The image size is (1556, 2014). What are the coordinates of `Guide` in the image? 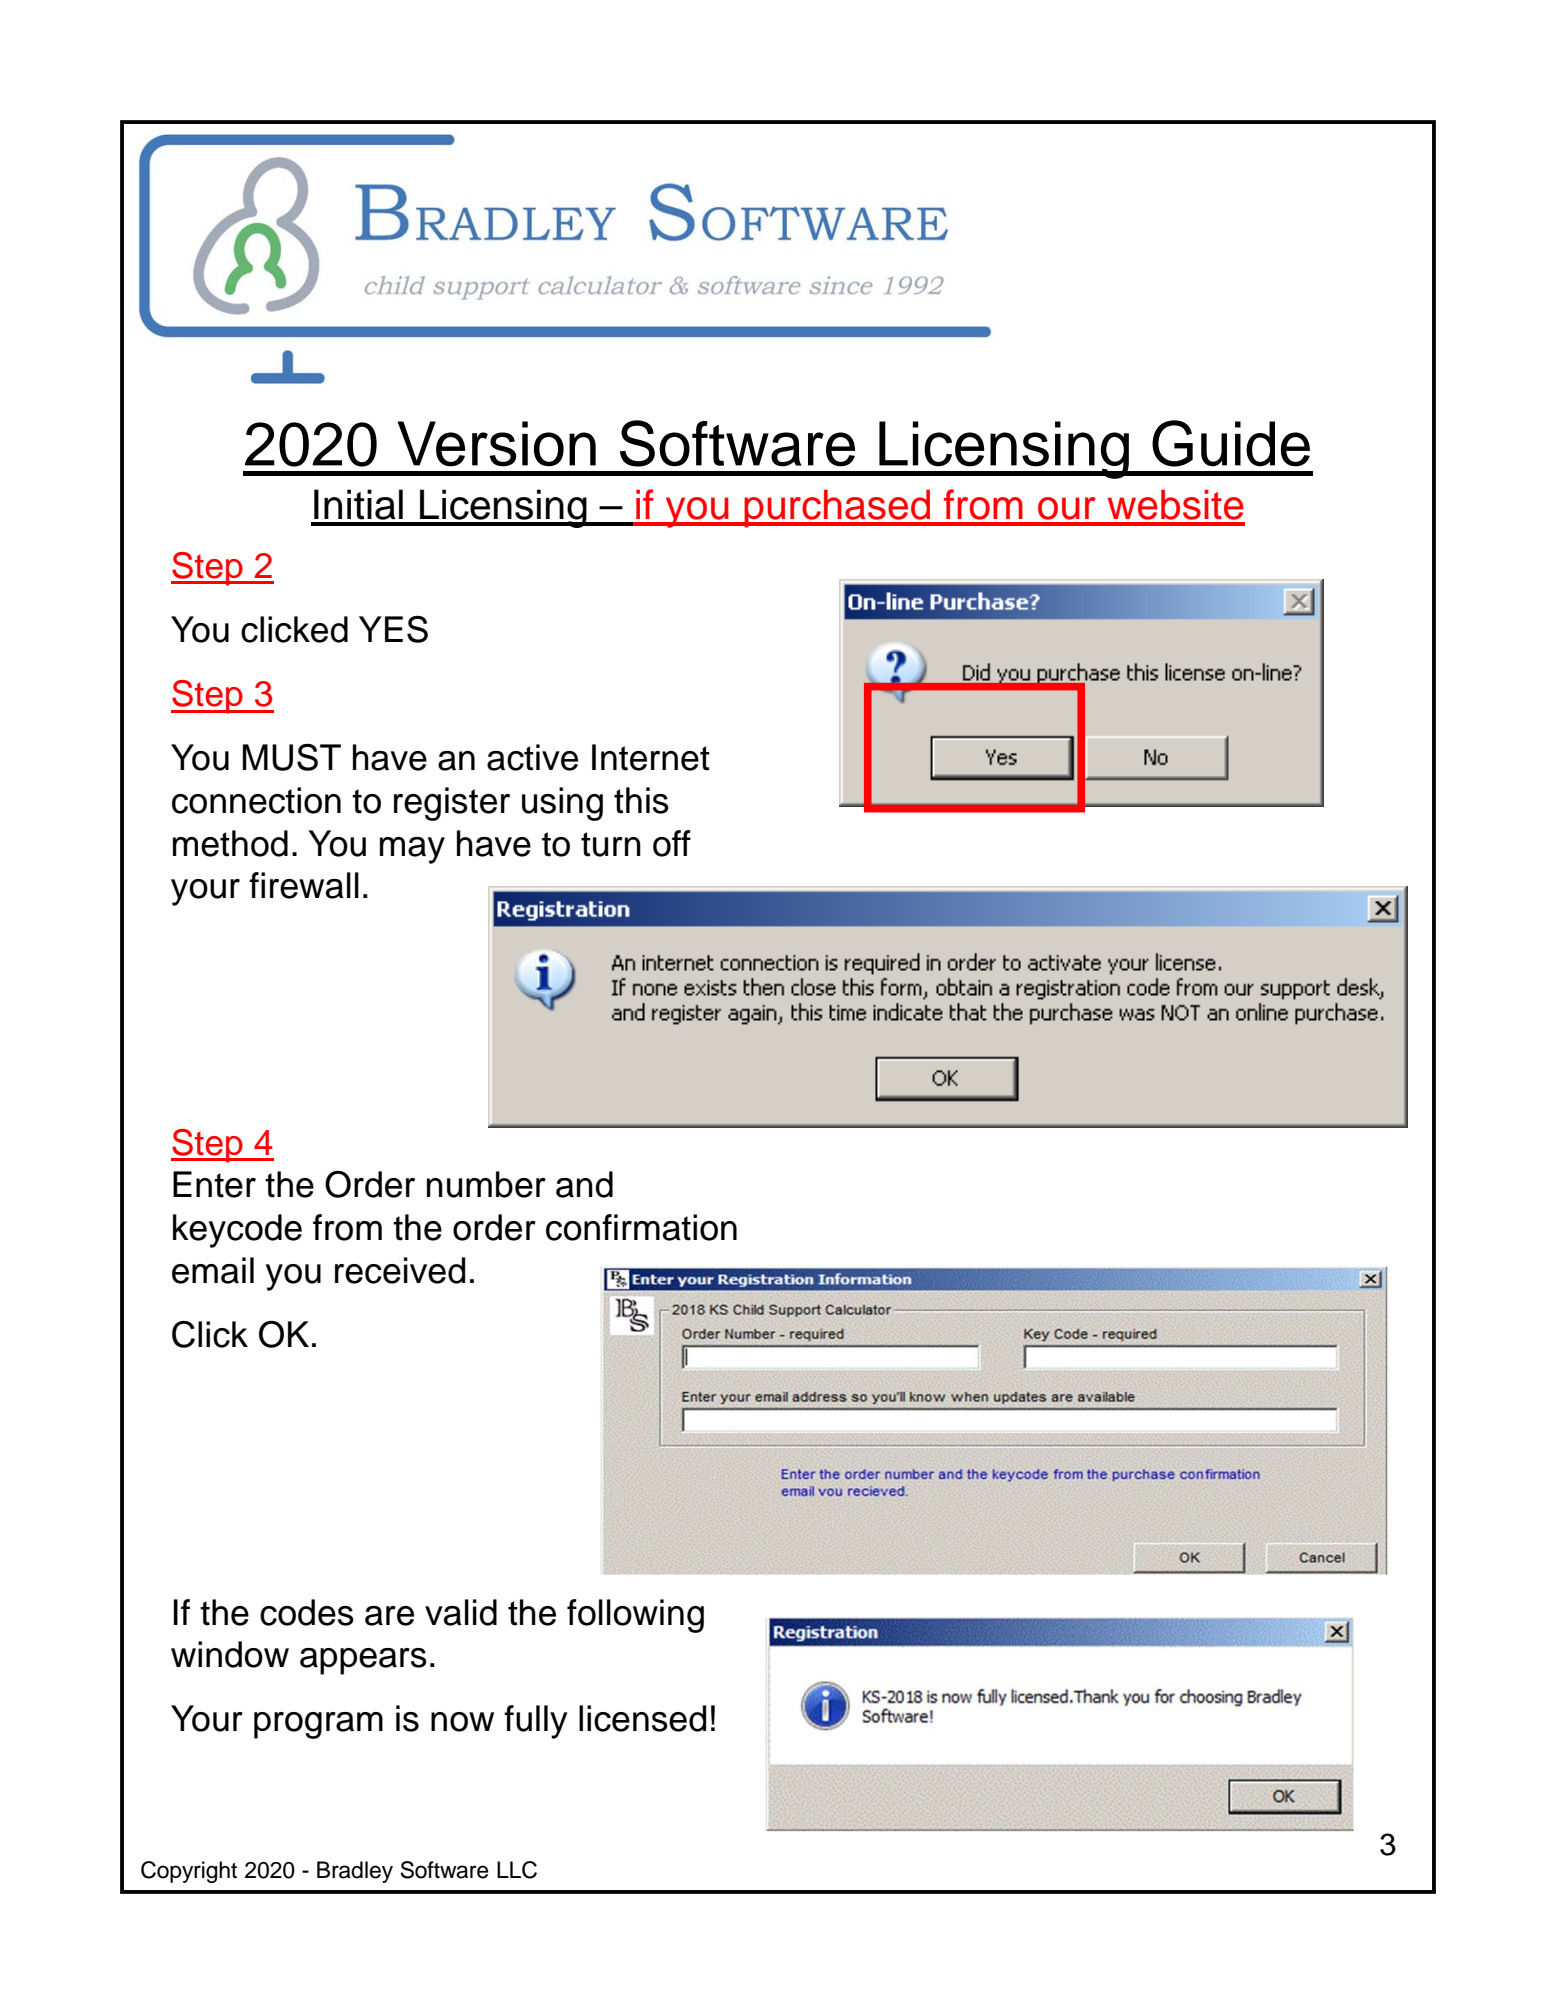 It's located at (1231, 443).
